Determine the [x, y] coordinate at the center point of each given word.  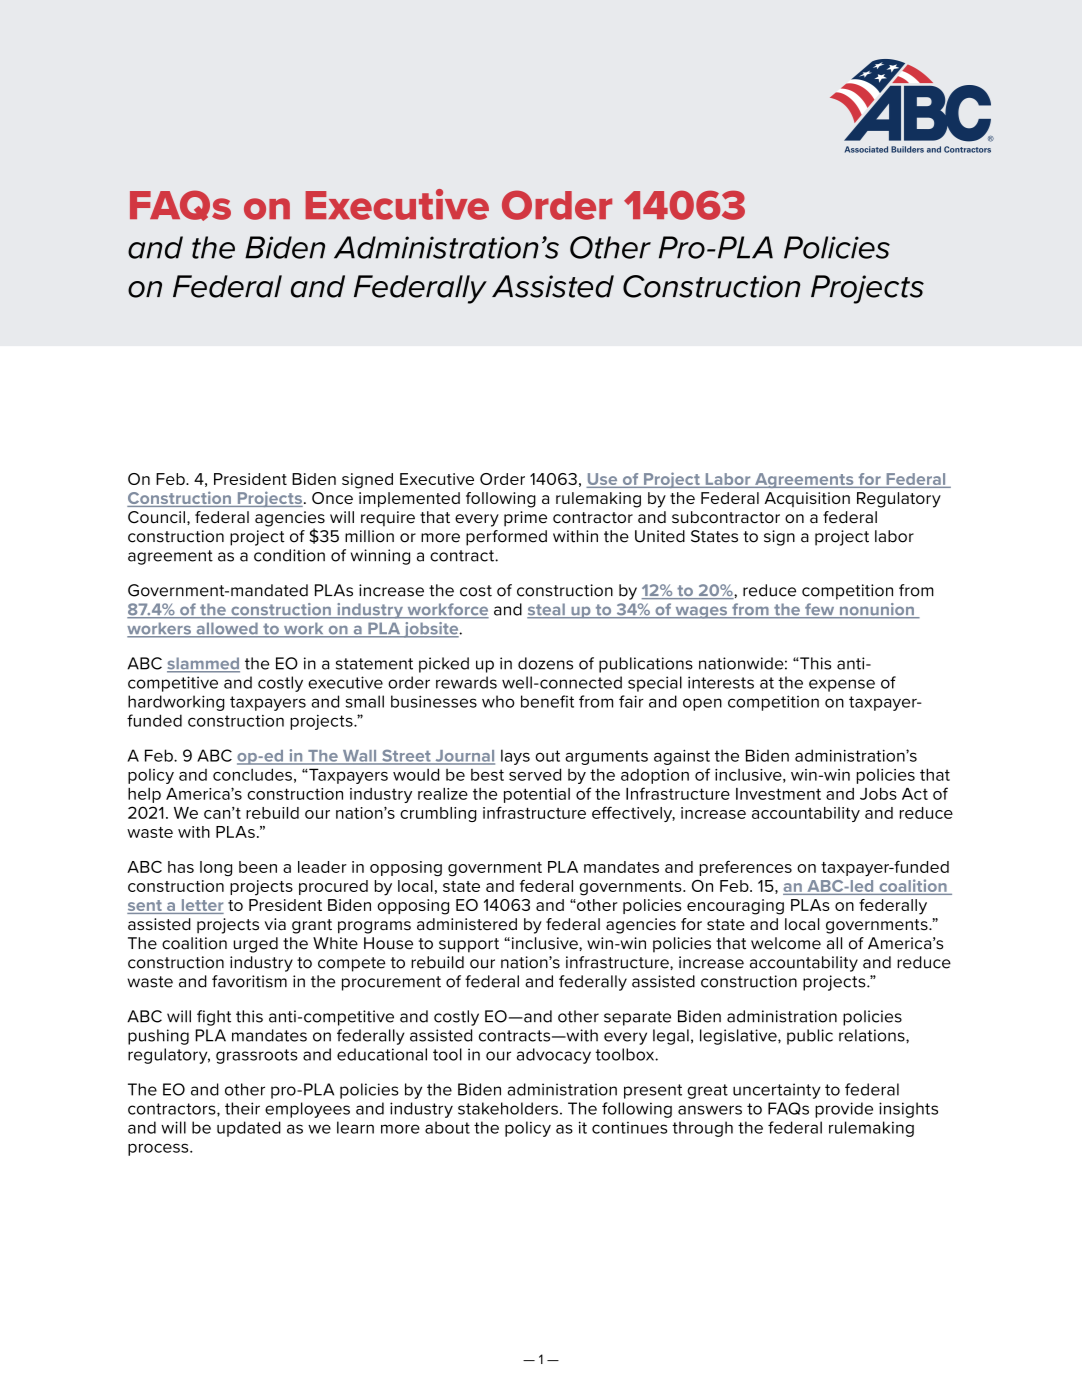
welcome [786, 943]
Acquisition [807, 499]
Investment [778, 794]
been [258, 867]
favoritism [249, 981]
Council [156, 517]
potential [537, 795]
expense [842, 685]
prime [525, 519]
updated [249, 1129]
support [469, 945]
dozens [545, 663]
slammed [203, 664]
